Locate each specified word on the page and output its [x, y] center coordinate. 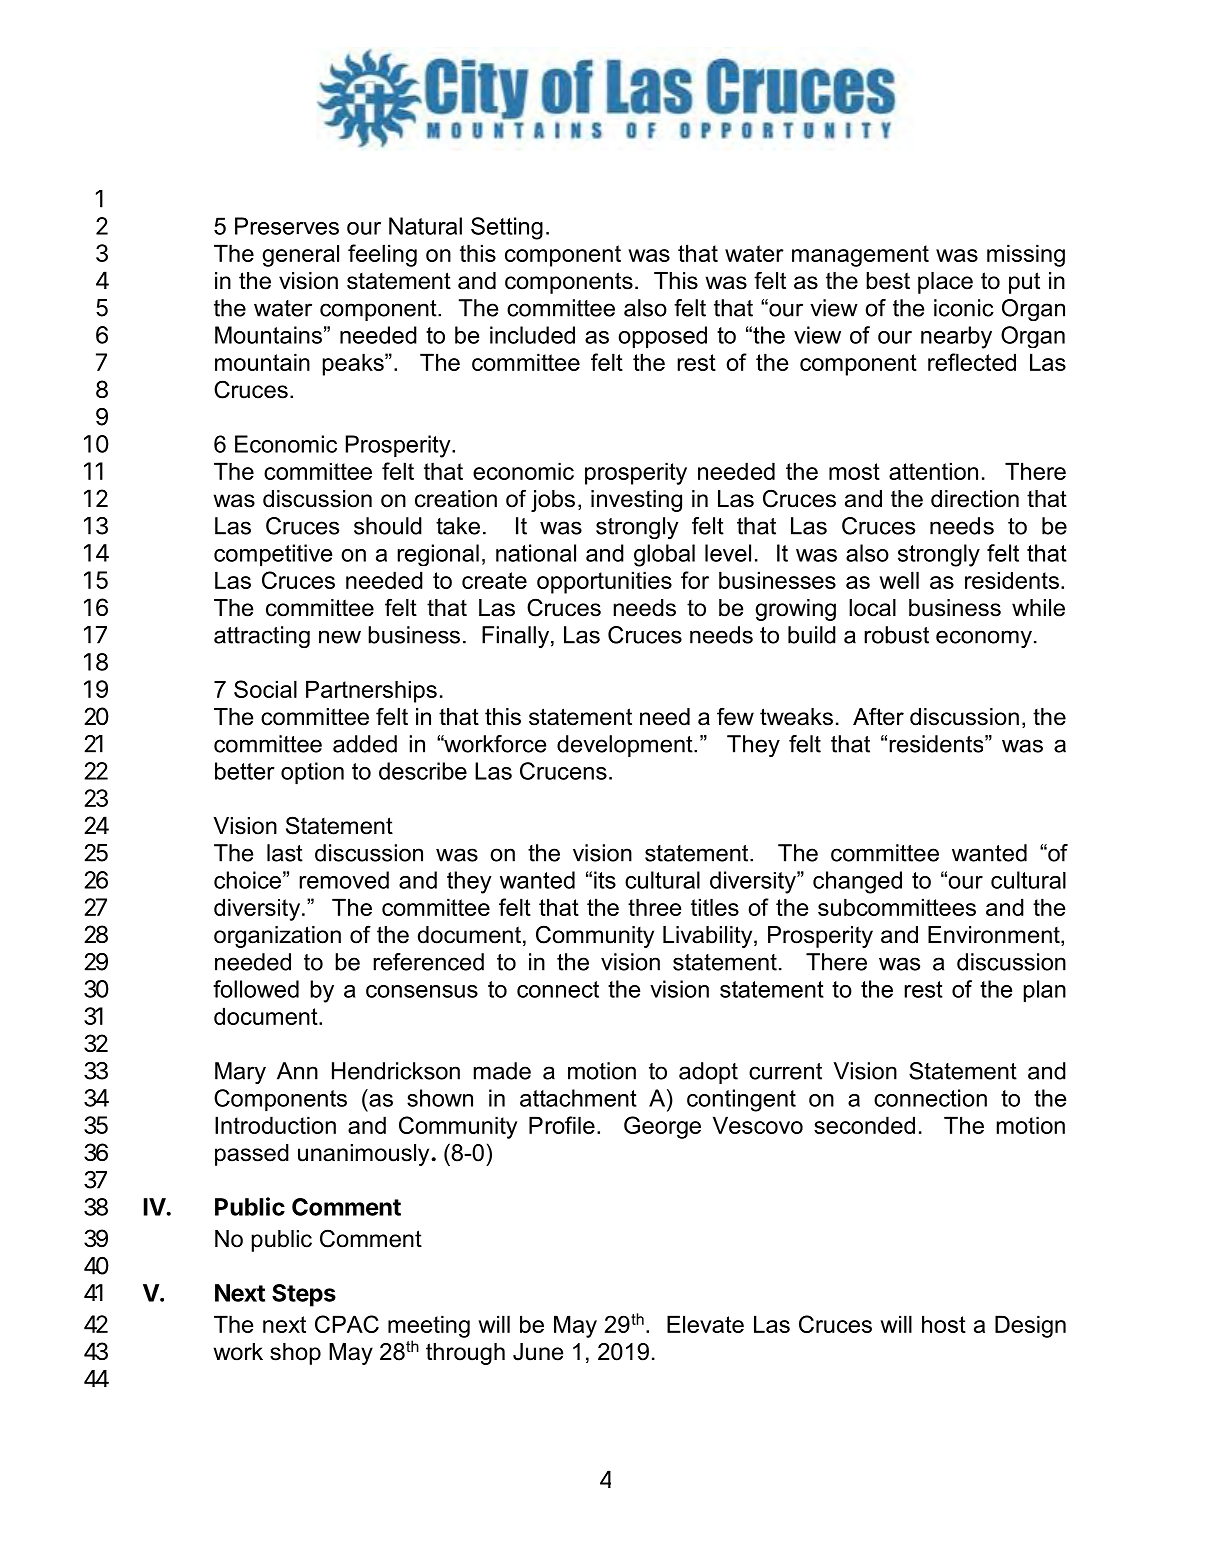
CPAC [347, 1324]
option [312, 773]
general [300, 256]
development [626, 746]
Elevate [705, 1324]
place [945, 283]
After [878, 716]
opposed [662, 337]
